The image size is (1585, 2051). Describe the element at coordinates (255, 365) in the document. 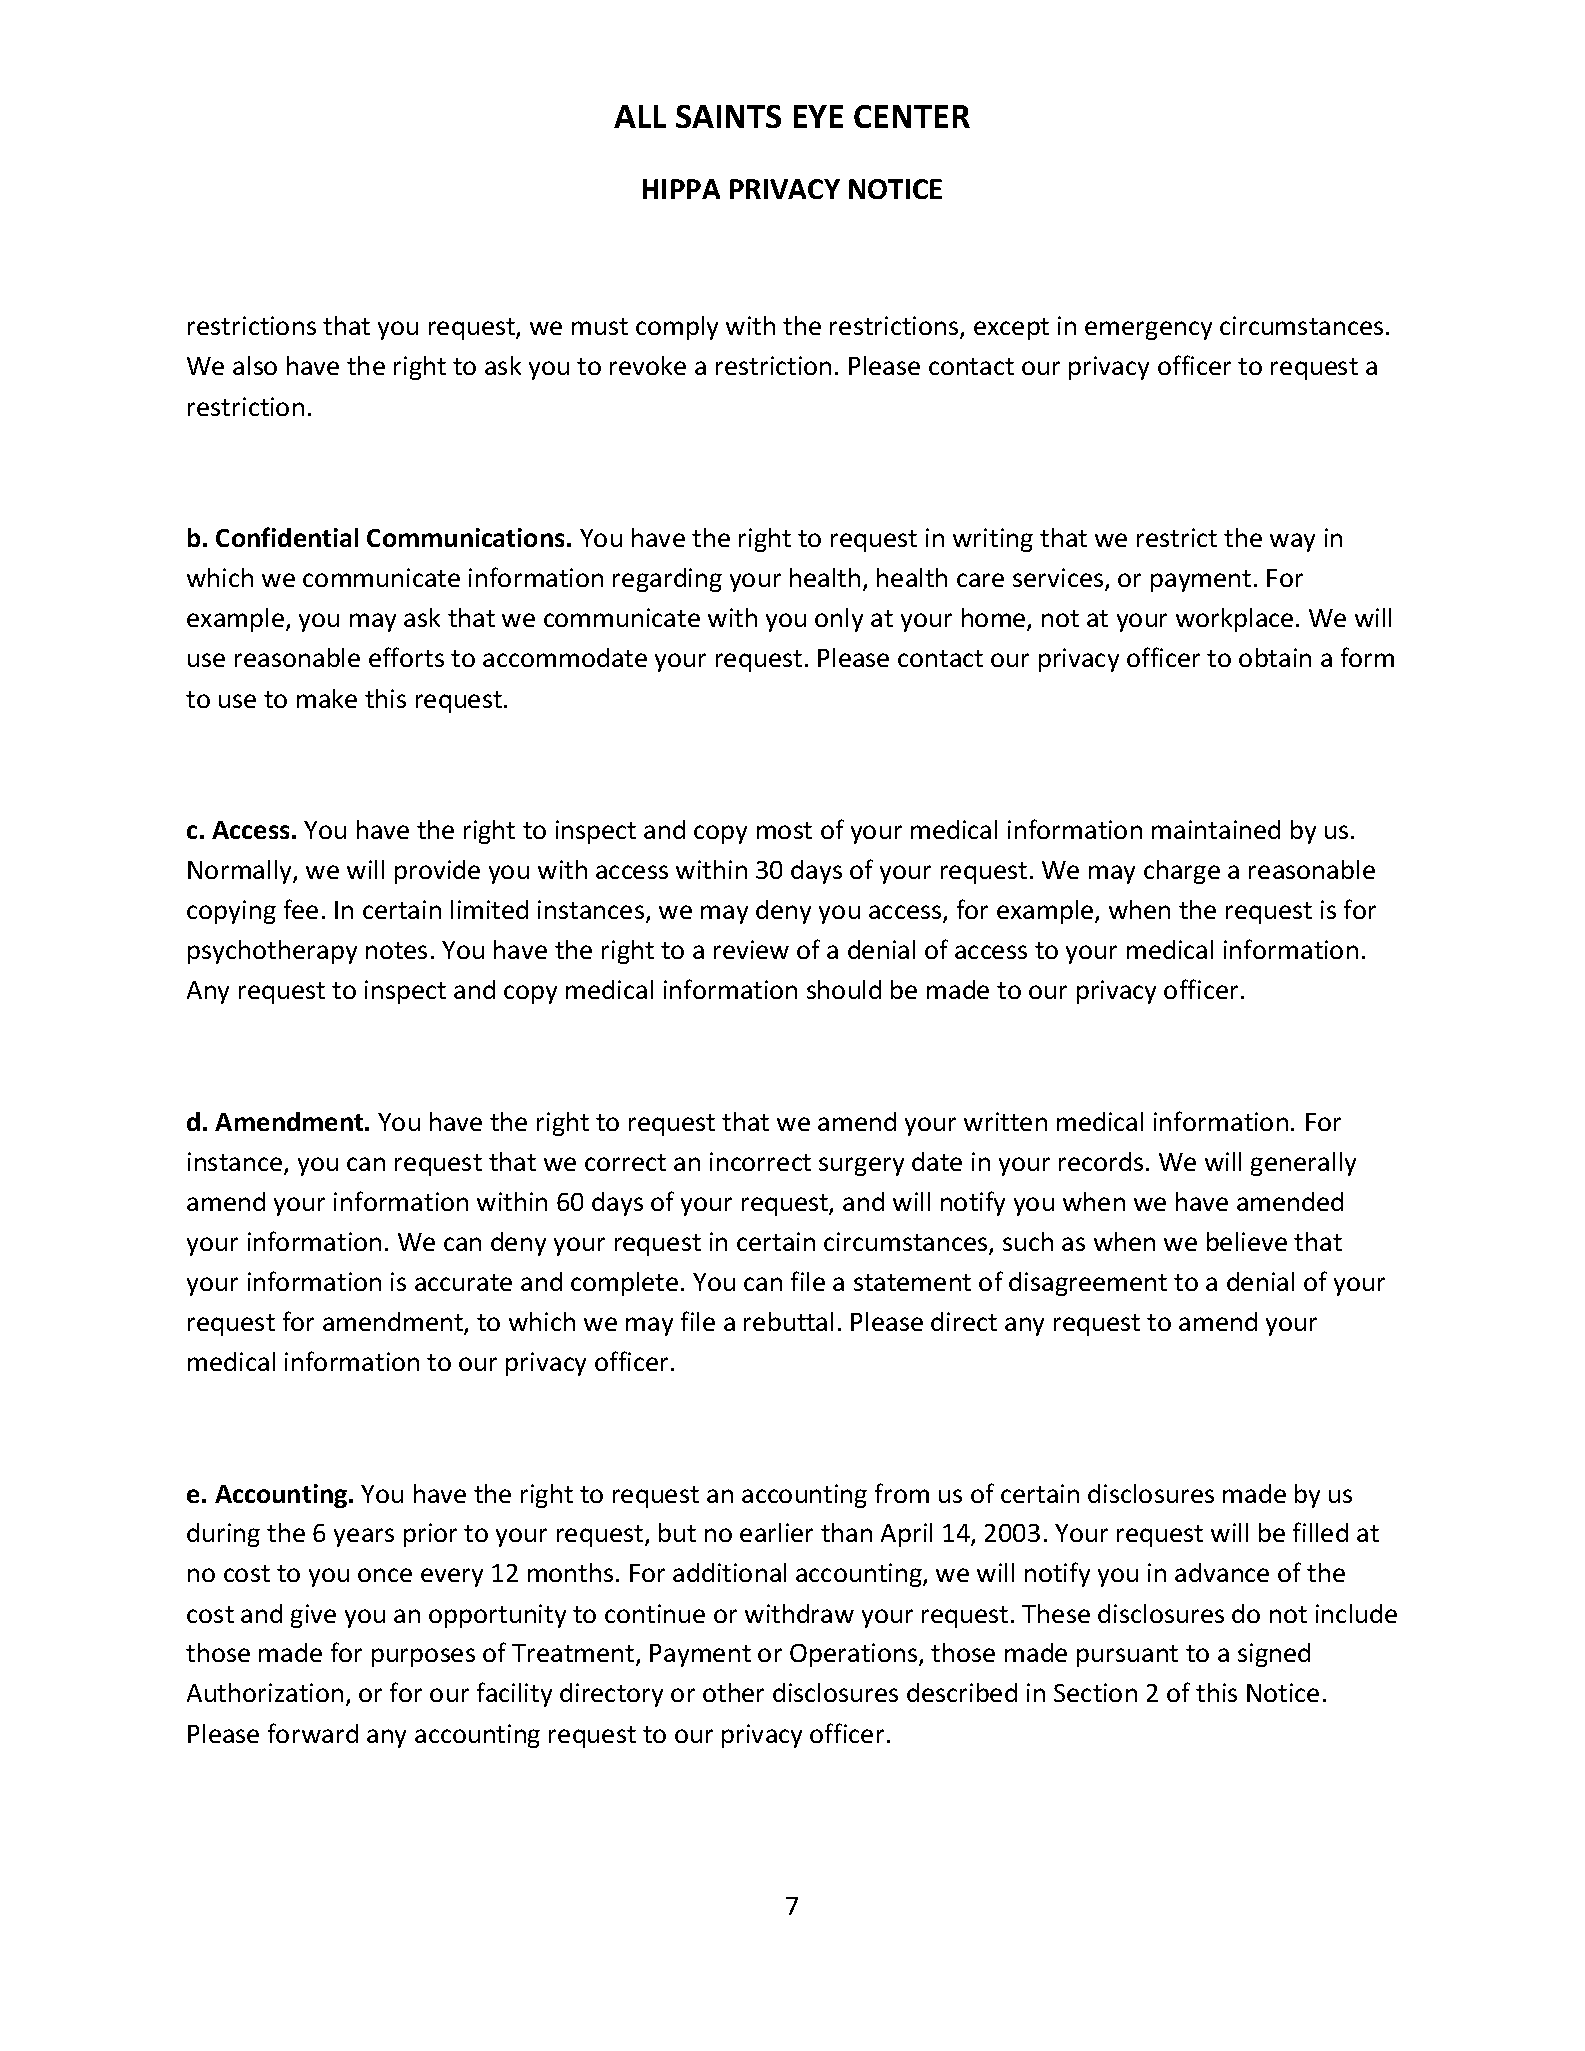

I see `also` at that location.
